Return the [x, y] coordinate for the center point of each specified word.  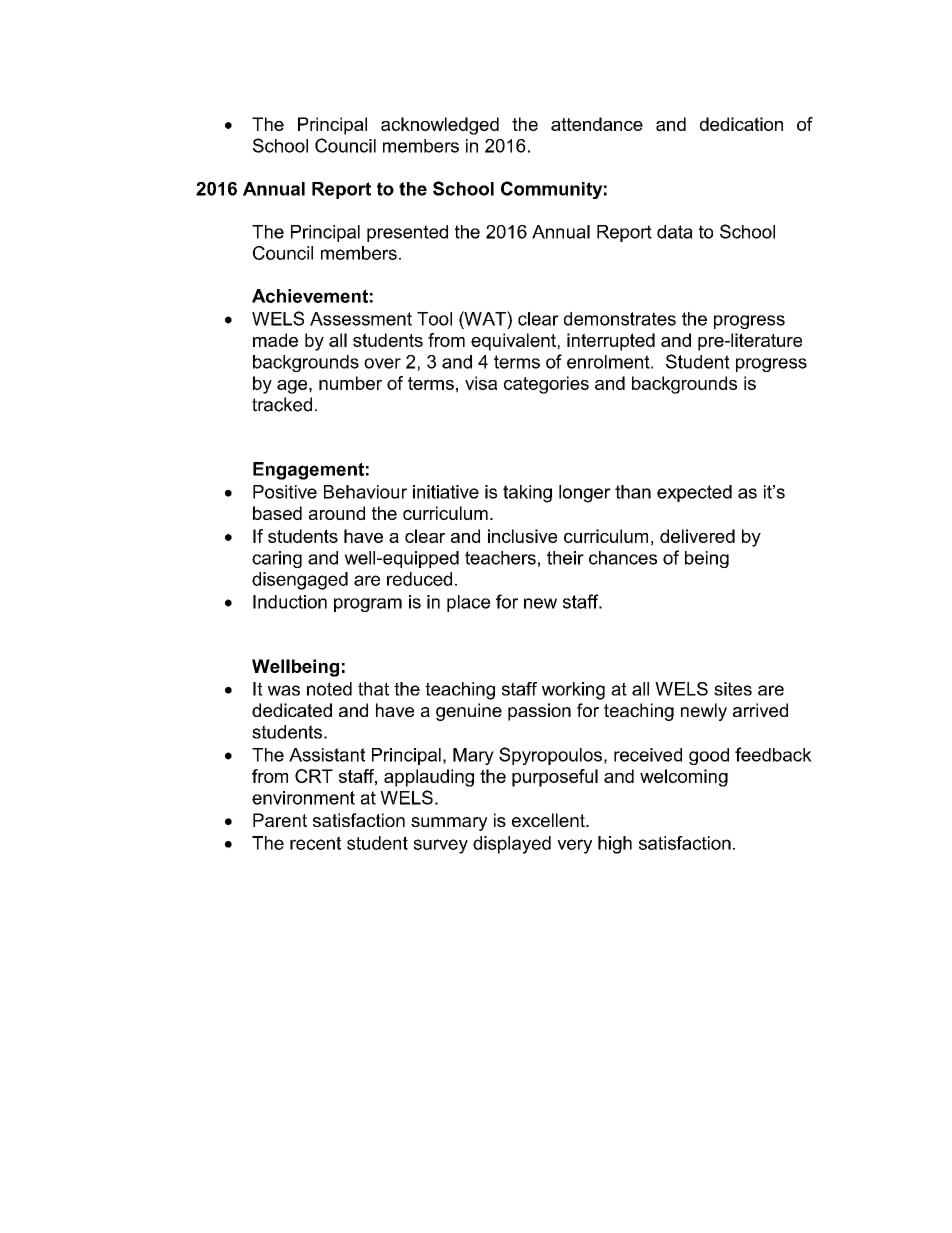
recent [315, 843]
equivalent [514, 342]
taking [527, 494]
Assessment [361, 319]
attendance [597, 124]
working [573, 691]
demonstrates [620, 319]
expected [694, 493]
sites [733, 689]
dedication [741, 124]
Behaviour [365, 492]
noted [329, 689]
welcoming [684, 778]
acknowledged [440, 126]
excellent [549, 820]
